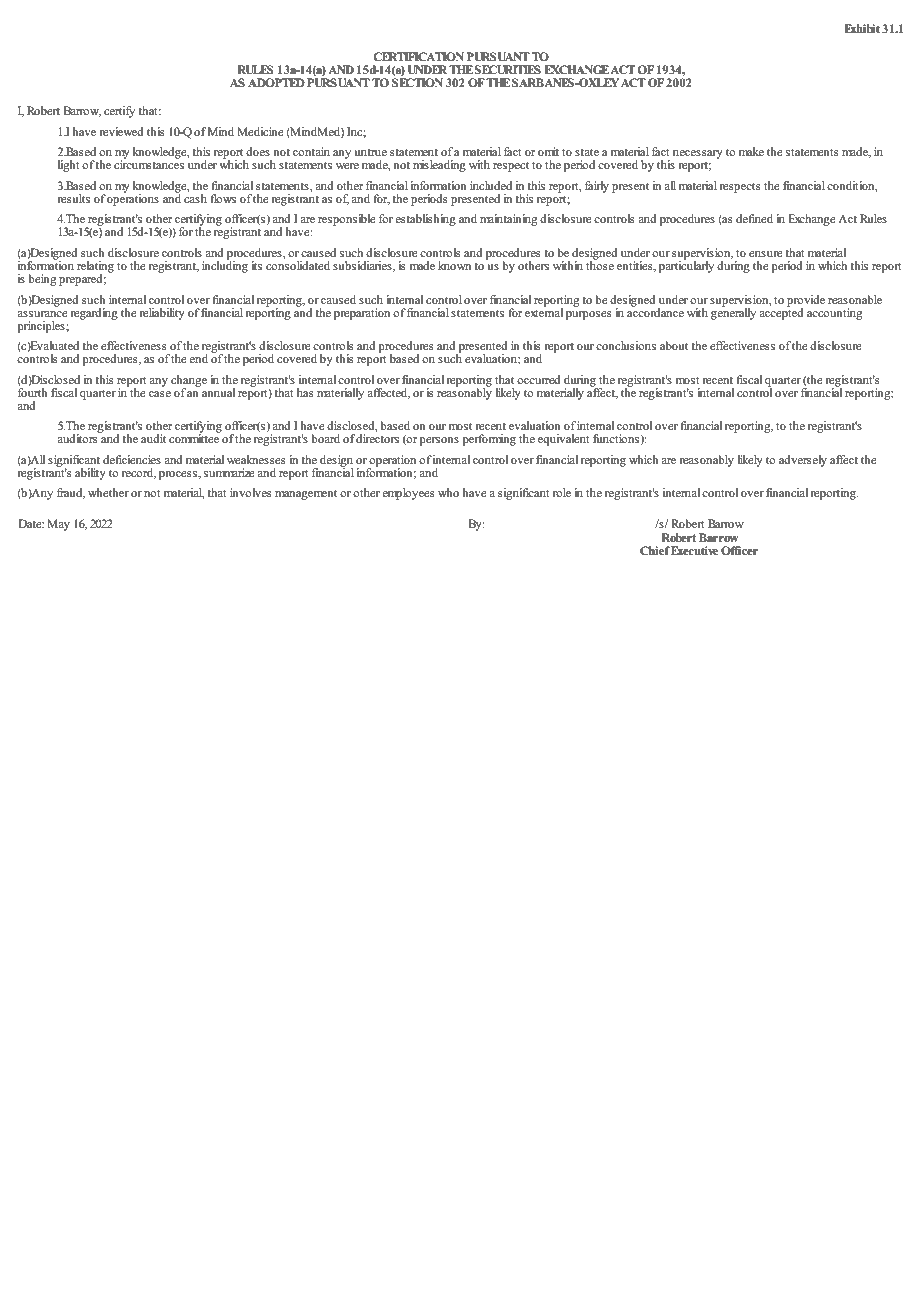 The image size is (924, 1307). Describe the element at coordinates (108, 492) in the page. I see `whether` at that location.
